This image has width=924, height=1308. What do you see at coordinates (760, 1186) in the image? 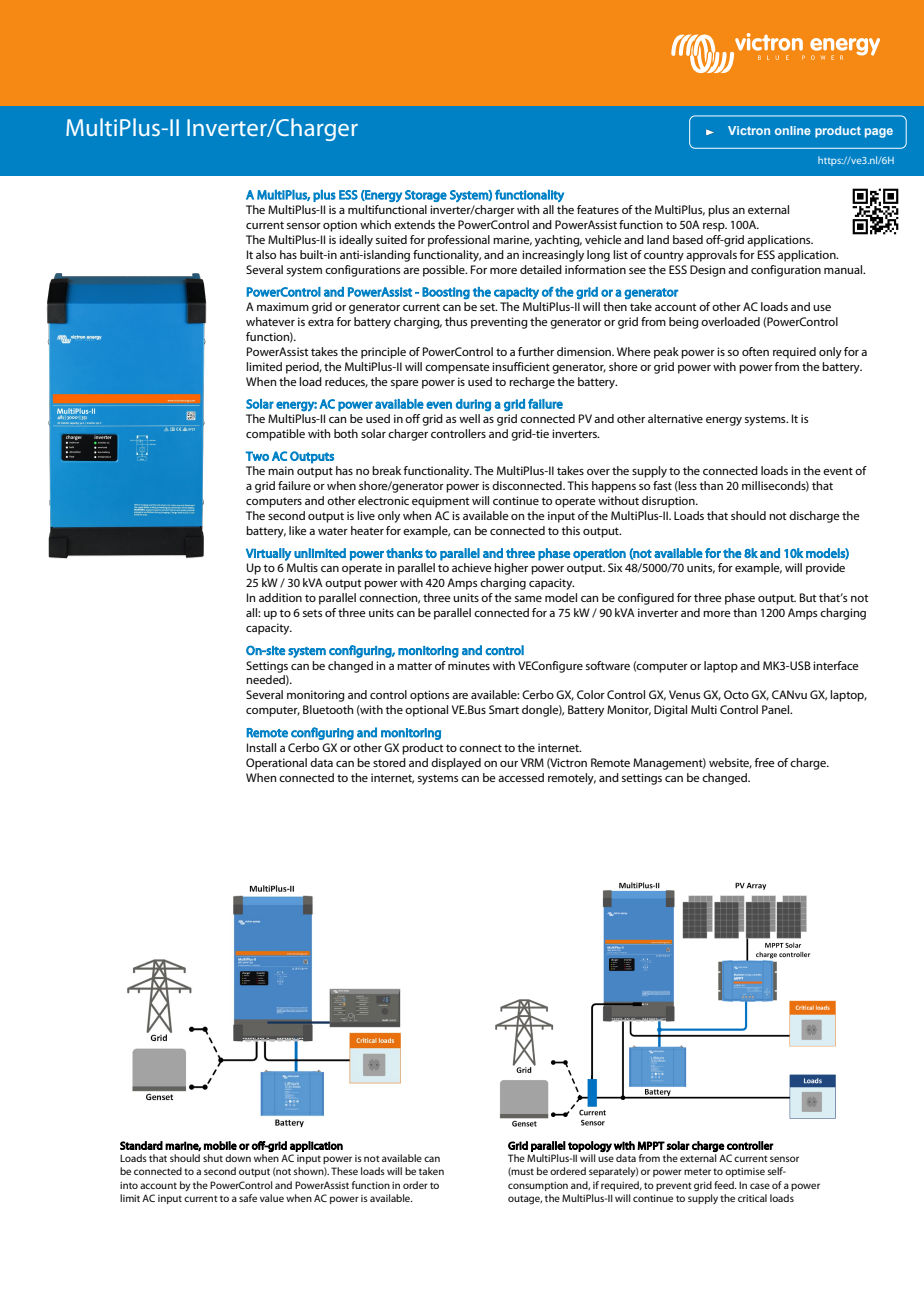
I see `case` at bounding box center [760, 1186].
